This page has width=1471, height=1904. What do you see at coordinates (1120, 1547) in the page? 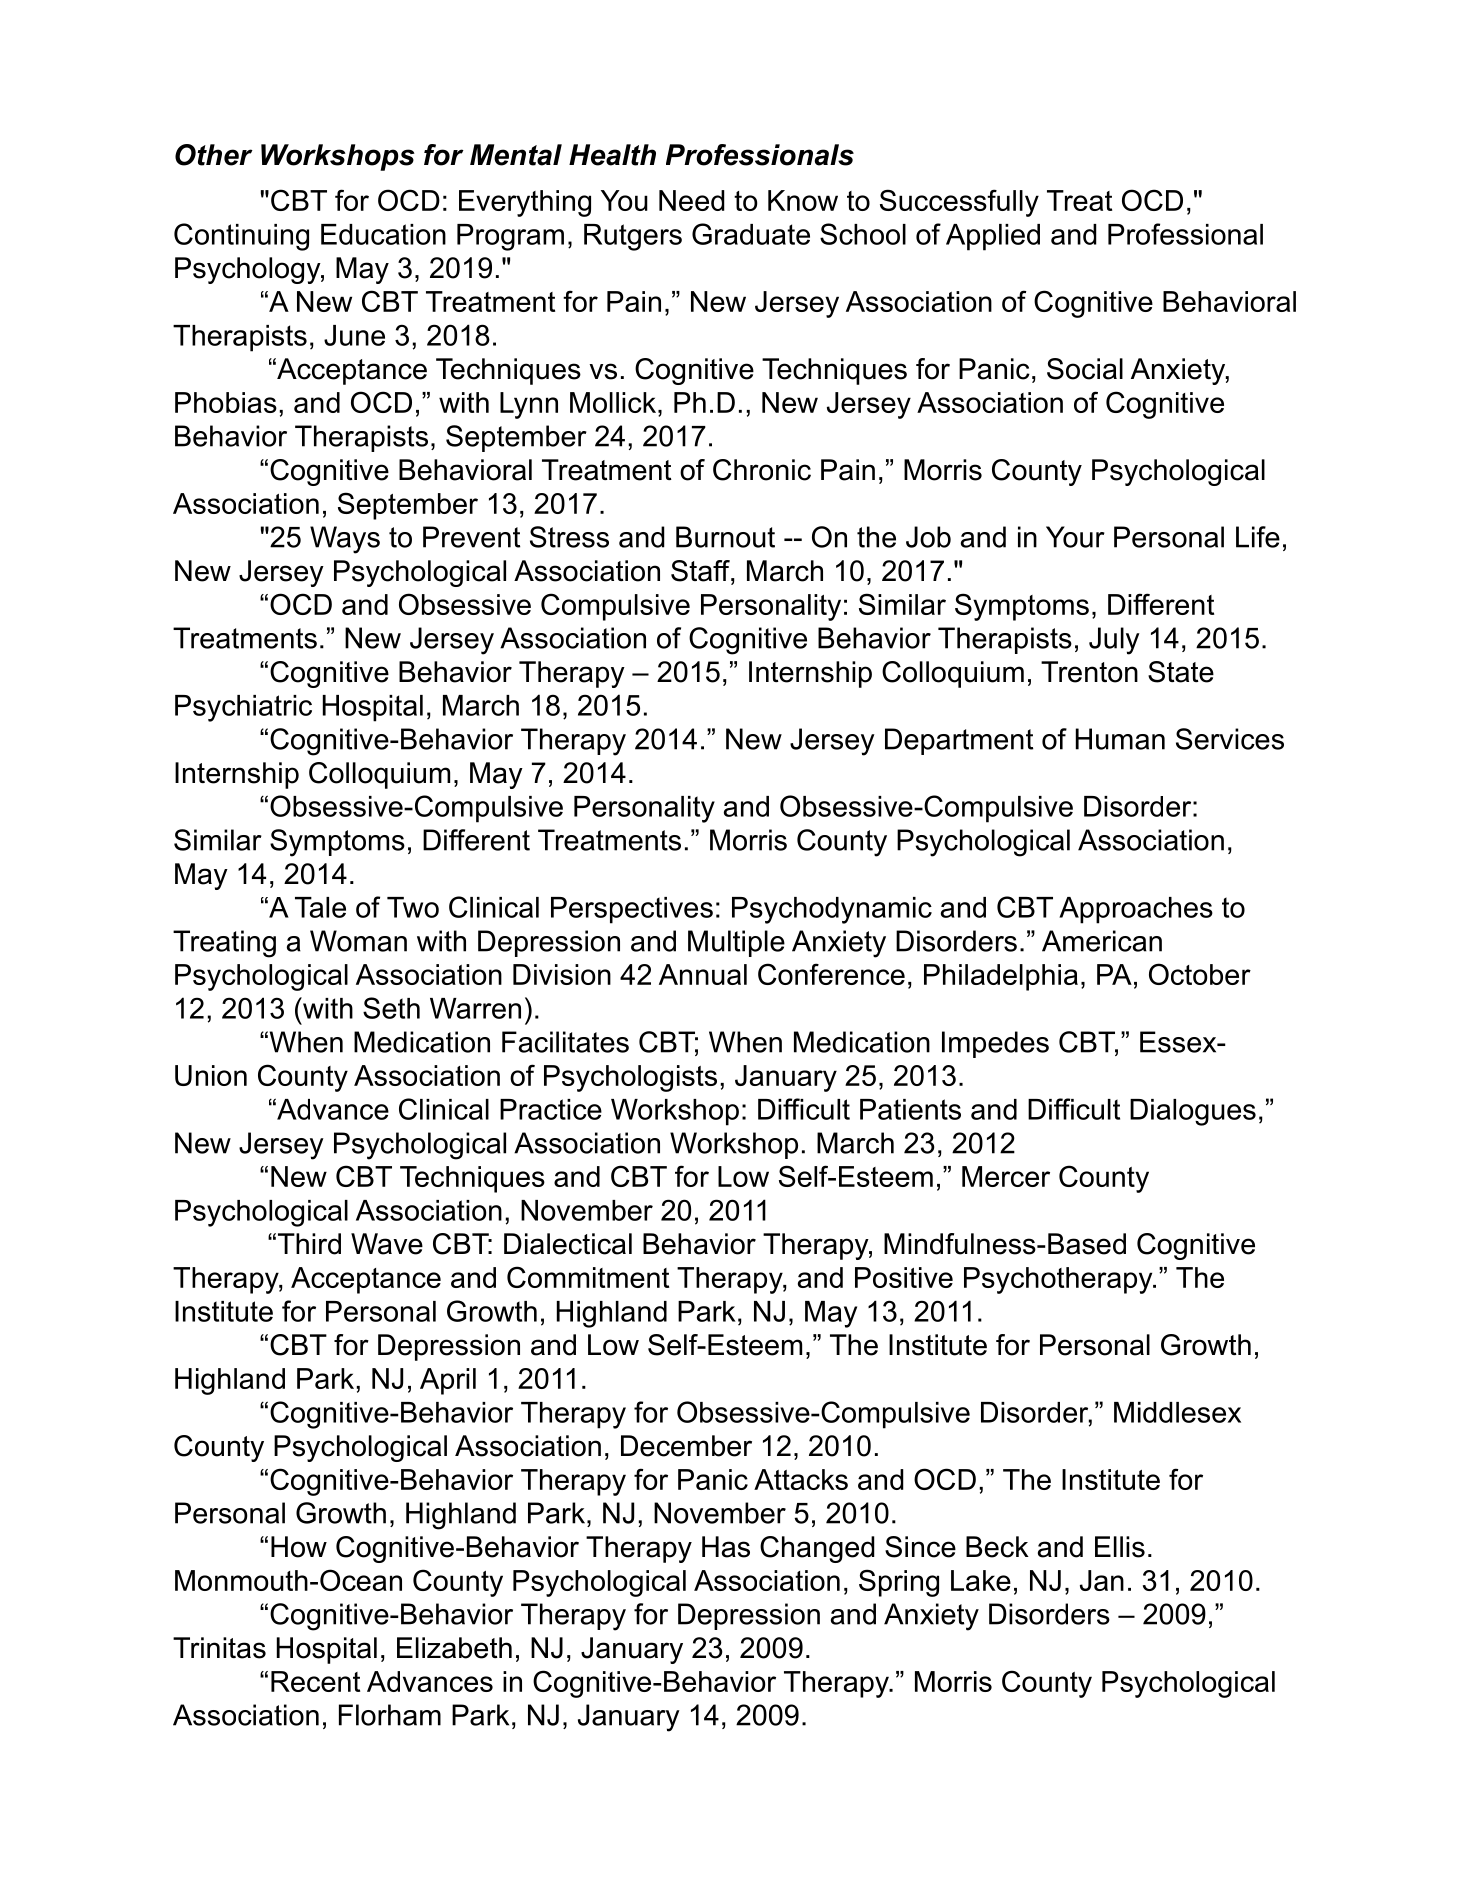
I see `Ellis` at bounding box center [1120, 1547].
